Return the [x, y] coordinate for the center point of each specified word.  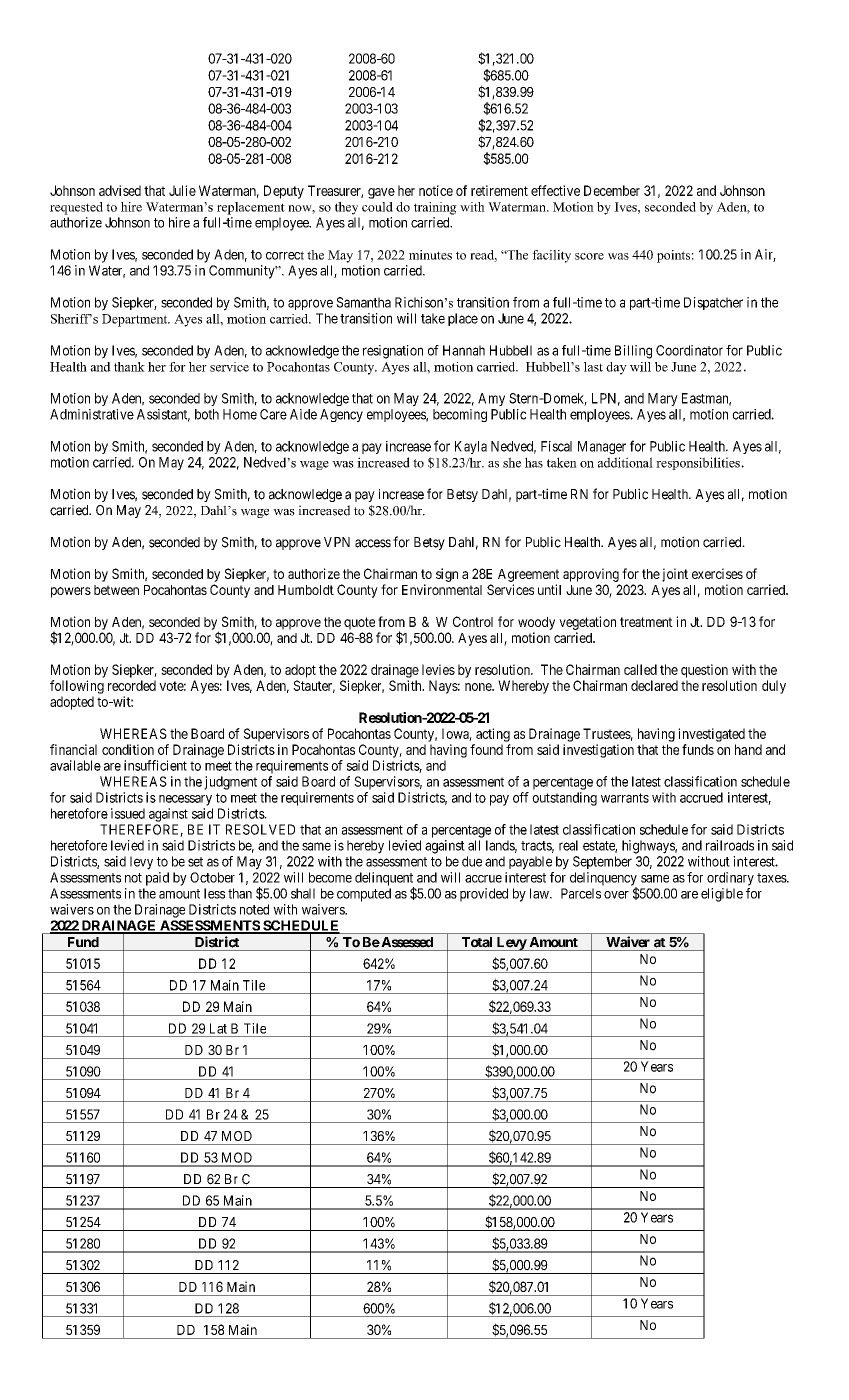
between [116, 590]
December [612, 190]
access [373, 543]
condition [128, 749]
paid [157, 879]
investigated [711, 735]
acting [493, 735]
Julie [182, 190]
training [435, 208]
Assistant [163, 415]
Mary [663, 399]
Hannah [464, 350]
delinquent [384, 880]
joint [675, 575]
